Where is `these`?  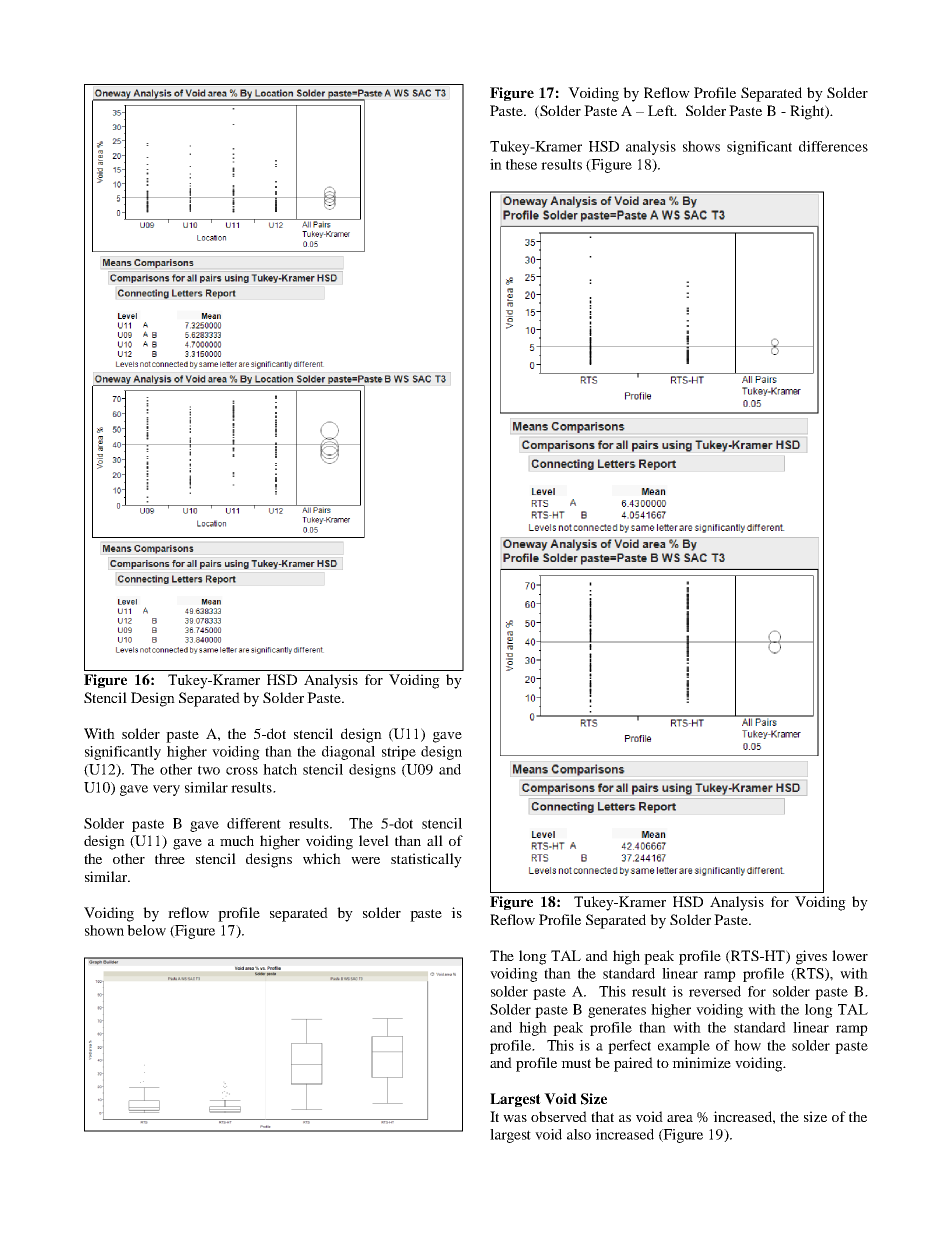
these is located at coordinates (521, 164).
